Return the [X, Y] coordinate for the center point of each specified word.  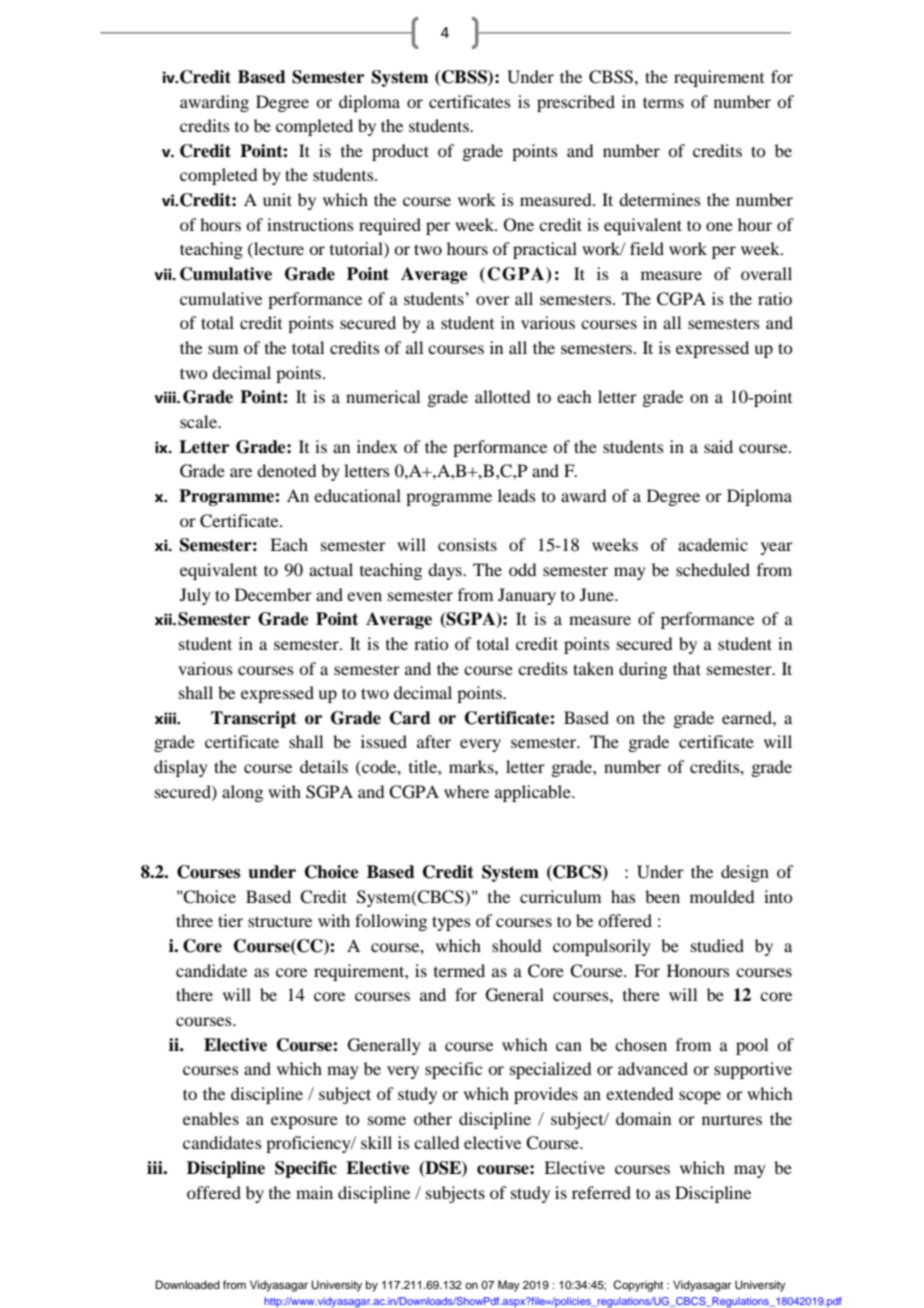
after [434, 741]
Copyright [638, 1286]
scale [199, 421]
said [718, 446]
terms [663, 102]
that [687, 668]
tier [230, 920]
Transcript [254, 719]
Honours [698, 970]
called [436, 1142]
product [400, 152]
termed [459, 970]
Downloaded [188, 1284]
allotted [502, 396]
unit [277, 199]
